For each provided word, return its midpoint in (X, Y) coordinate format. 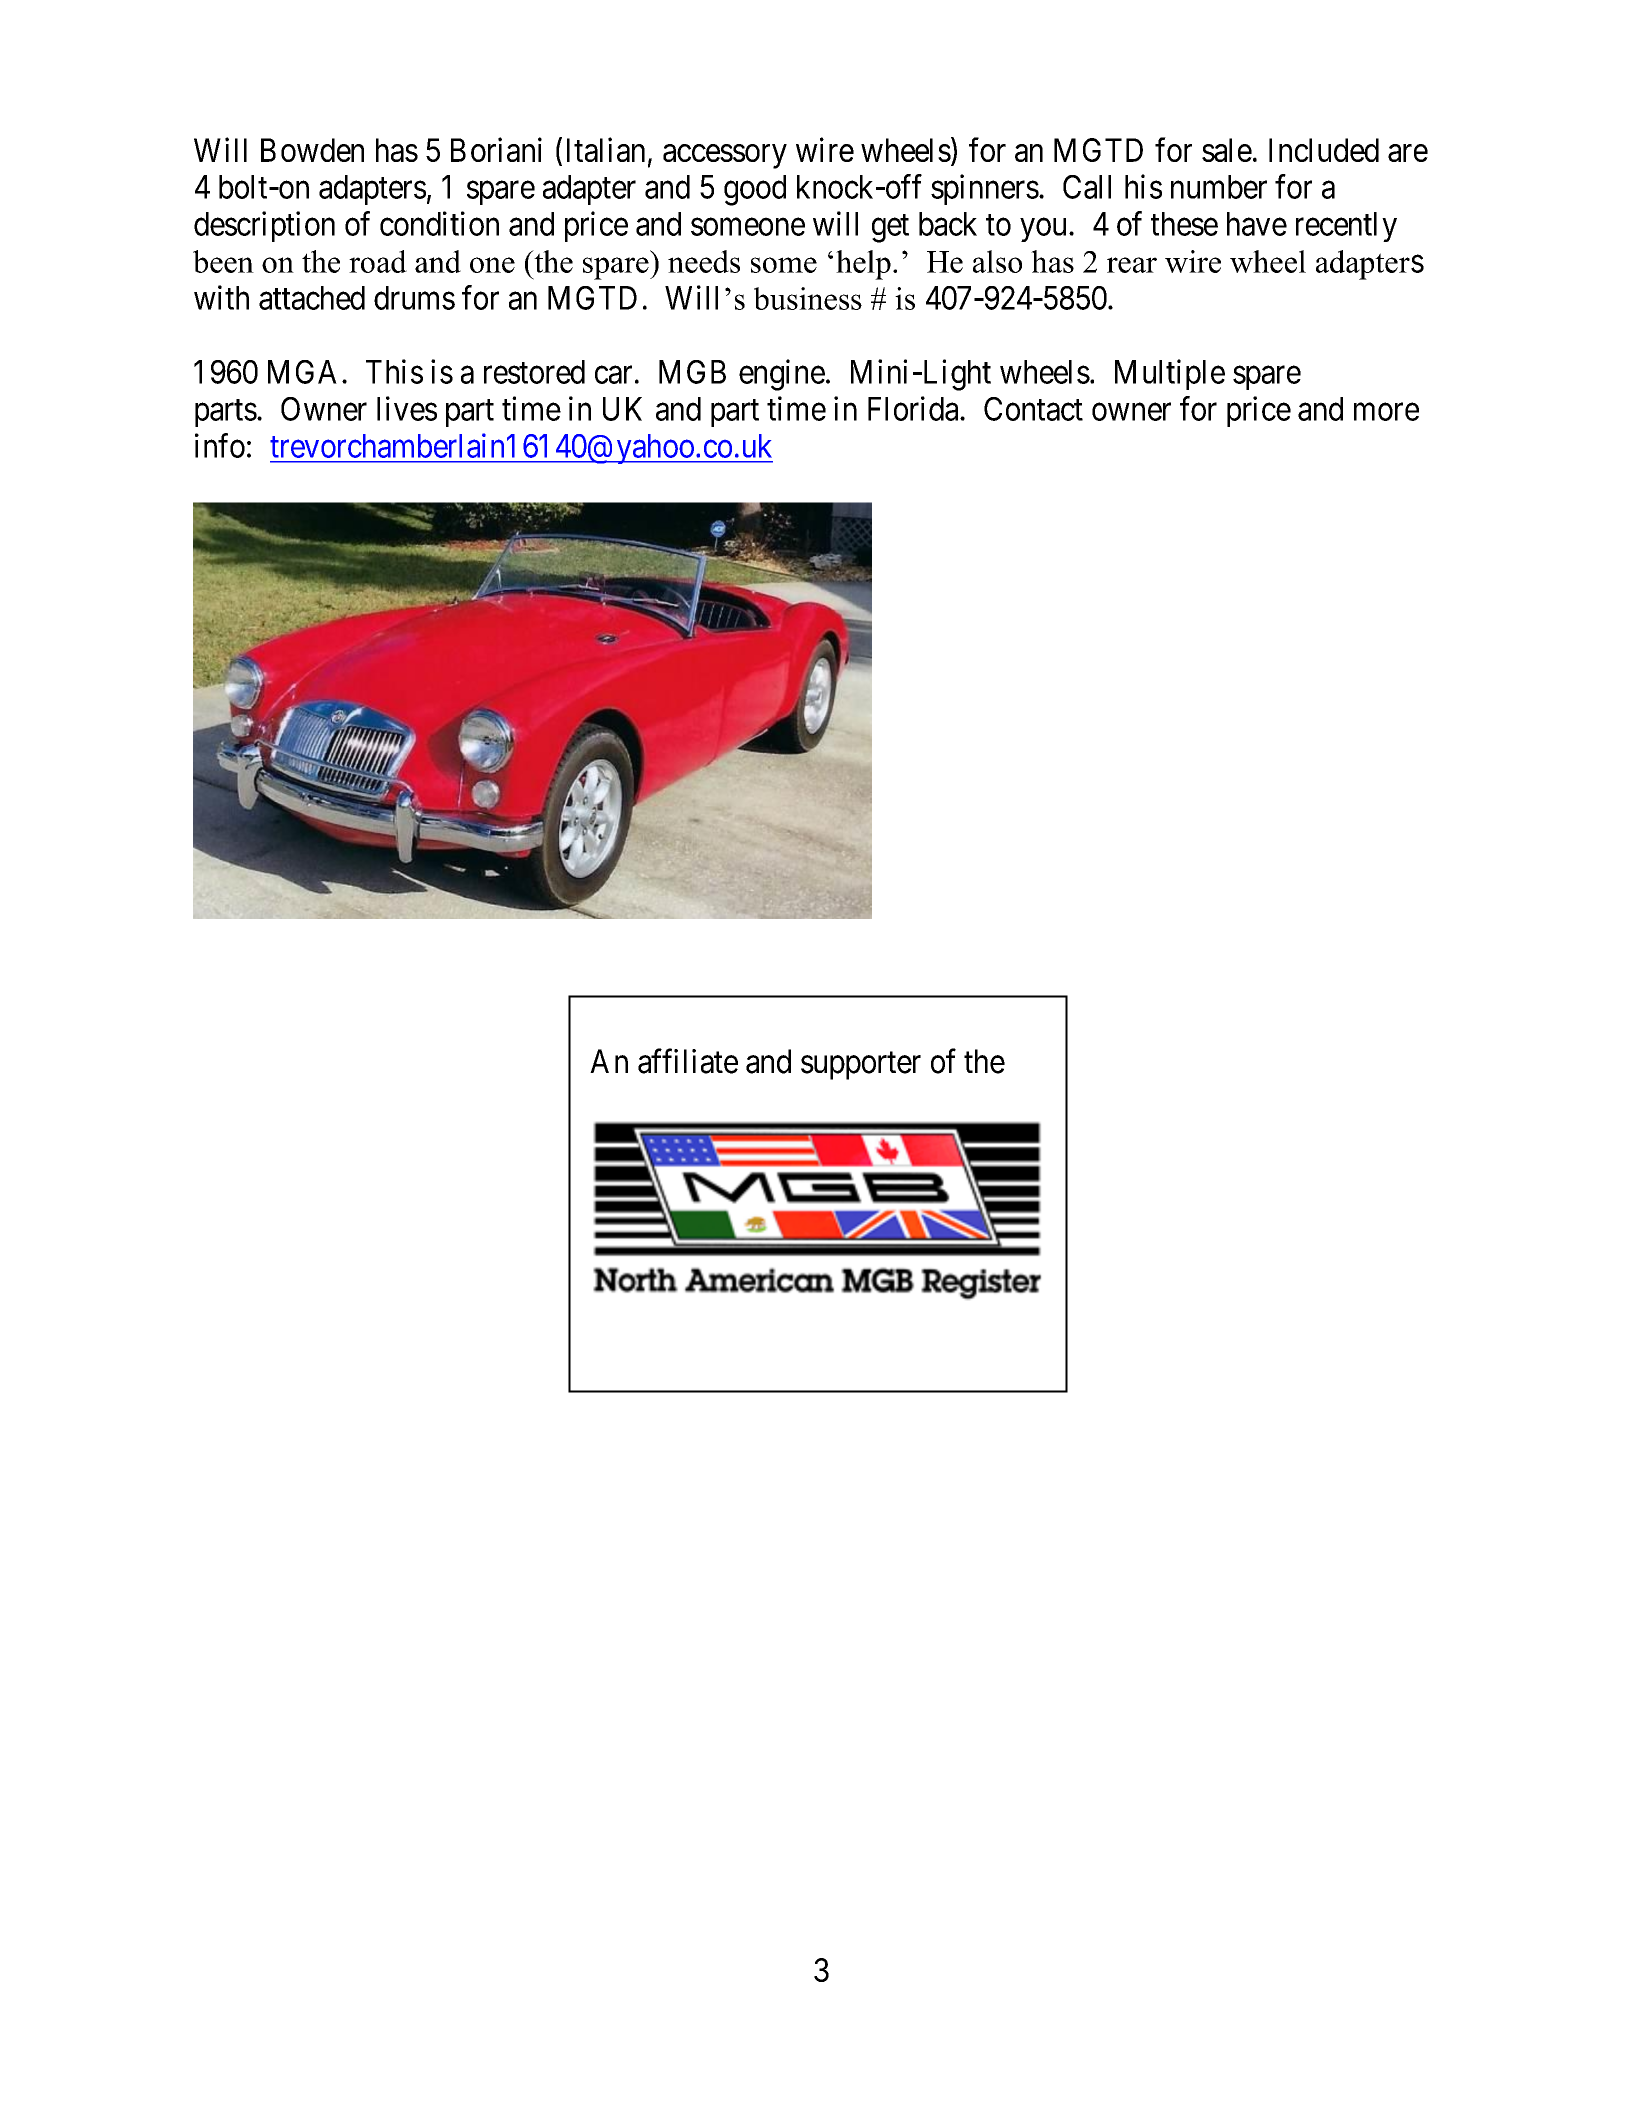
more (1386, 412)
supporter (861, 1066)
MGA (305, 372)
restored (534, 372)
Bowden (312, 150)
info (220, 445)
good (755, 190)
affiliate (688, 1061)
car (613, 375)
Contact (1033, 409)
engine (782, 375)
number (1219, 187)
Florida (914, 408)
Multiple (1170, 374)
